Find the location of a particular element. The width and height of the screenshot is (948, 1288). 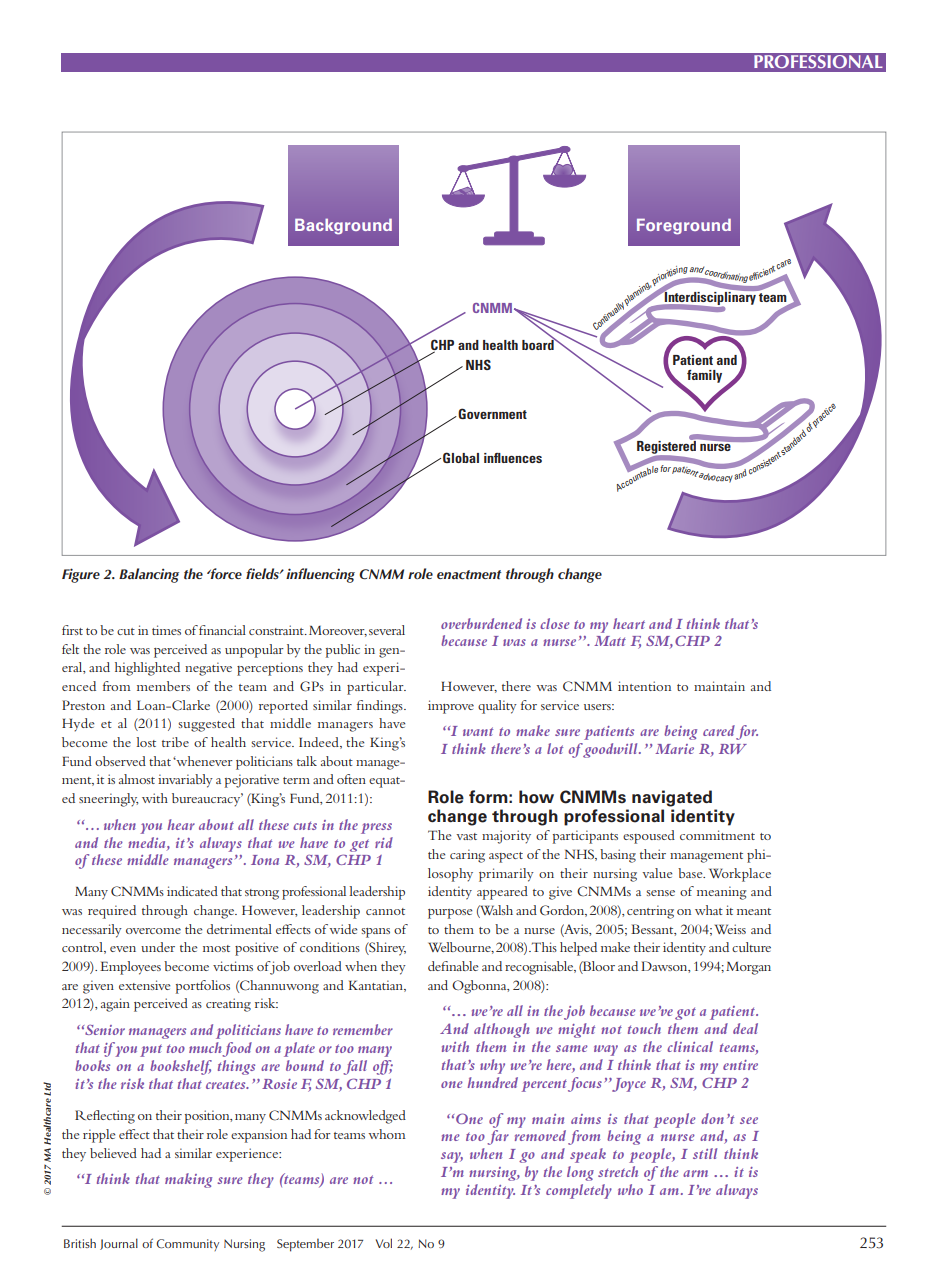

family is located at coordinates (704, 376).
